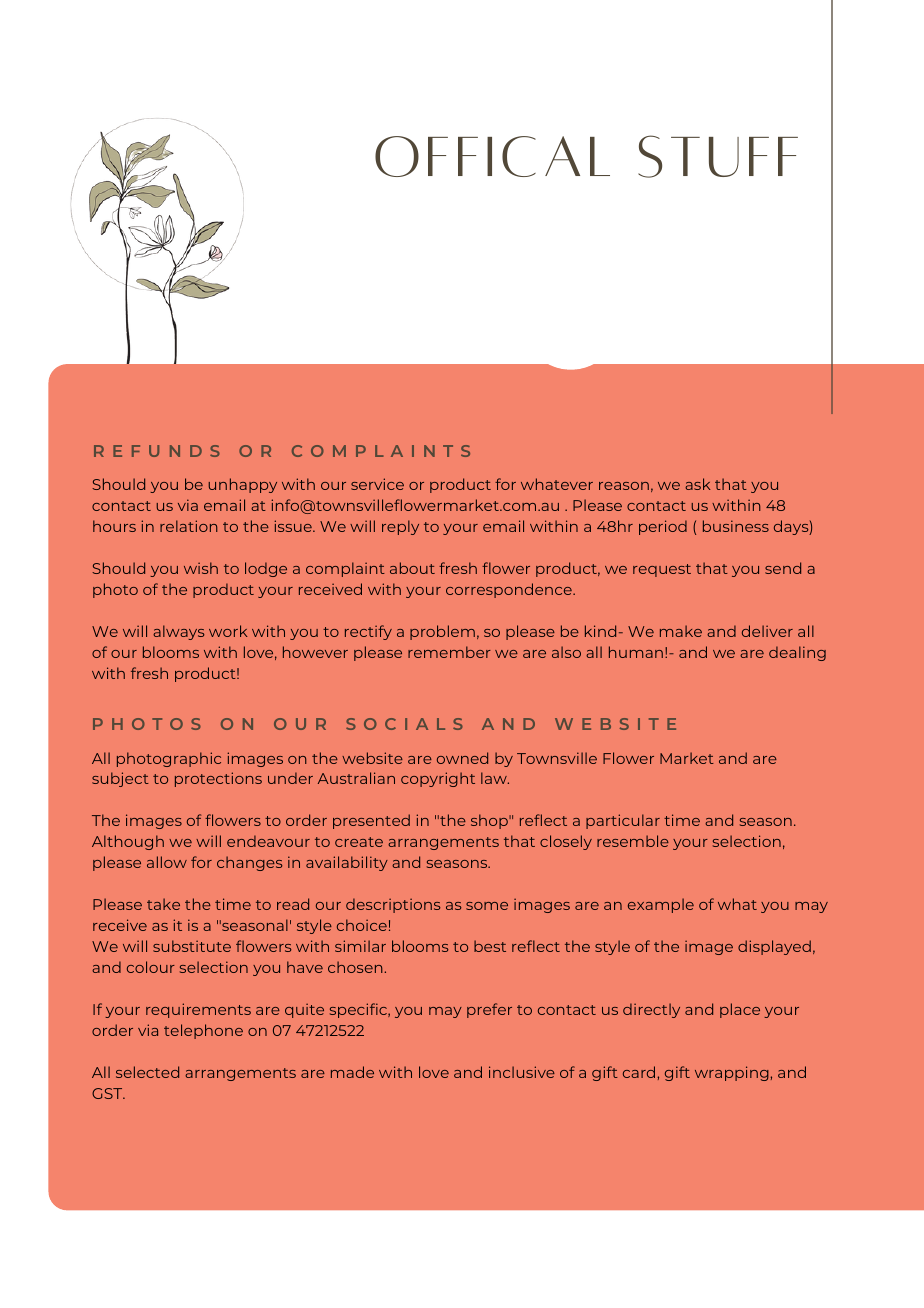  Describe the element at coordinates (377, 484) in the page. I see `service` at that location.
